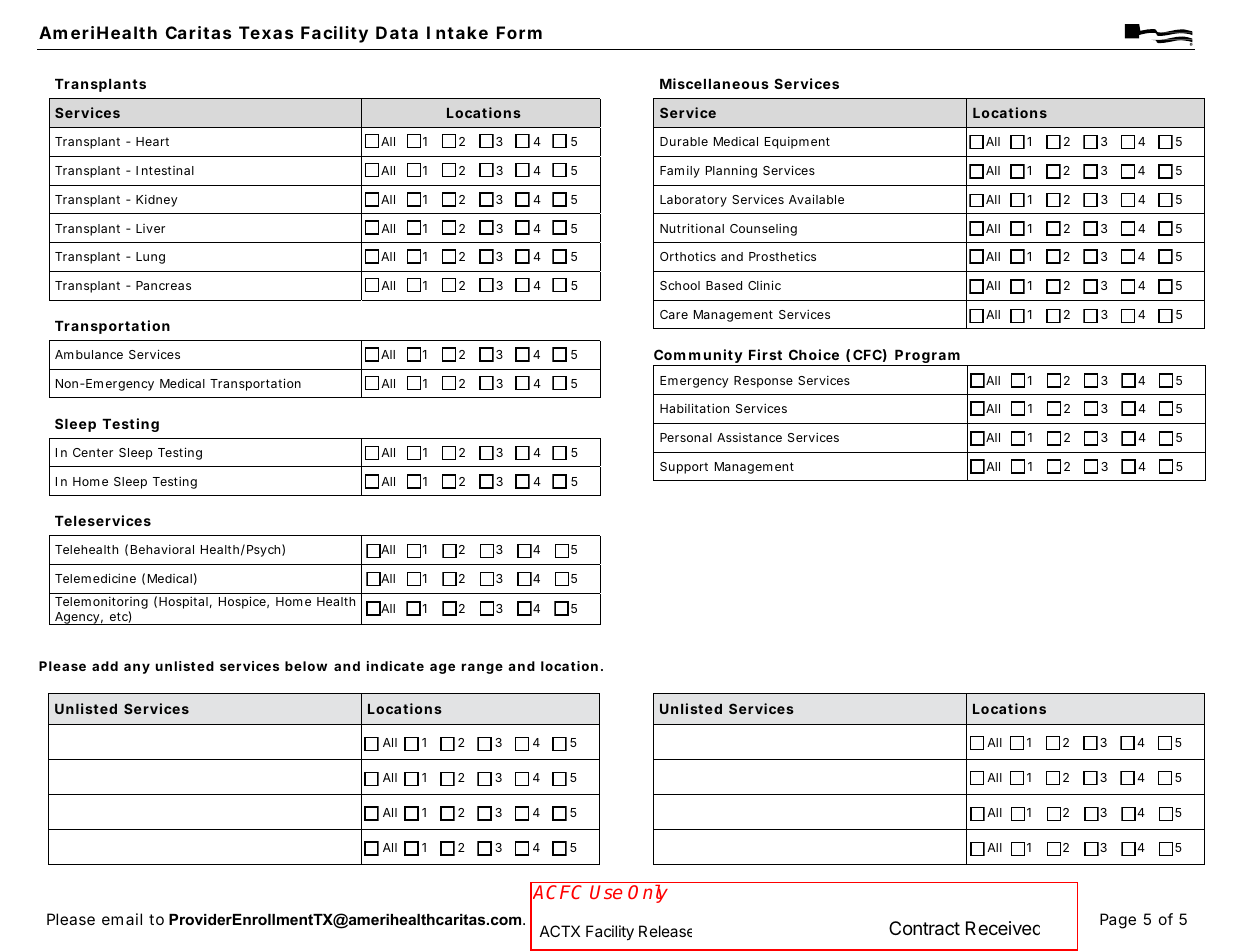 This document has width=1233, height=952. What do you see at coordinates (519, 32) in the document?
I see `Form` at bounding box center [519, 32].
